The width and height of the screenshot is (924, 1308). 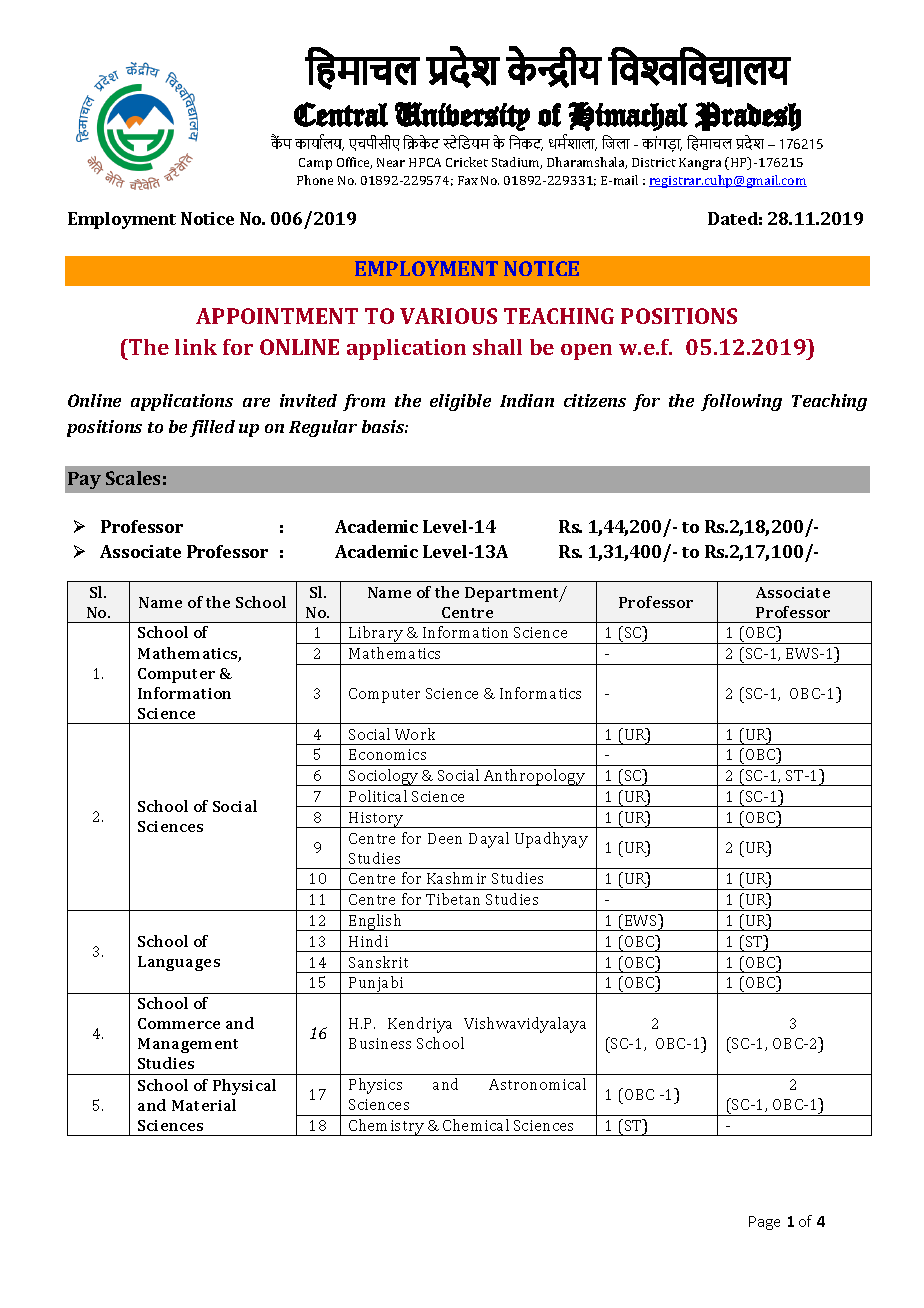 What do you see at coordinates (460, 402) in the screenshot?
I see `eligible` at bounding box center [460, 402].
